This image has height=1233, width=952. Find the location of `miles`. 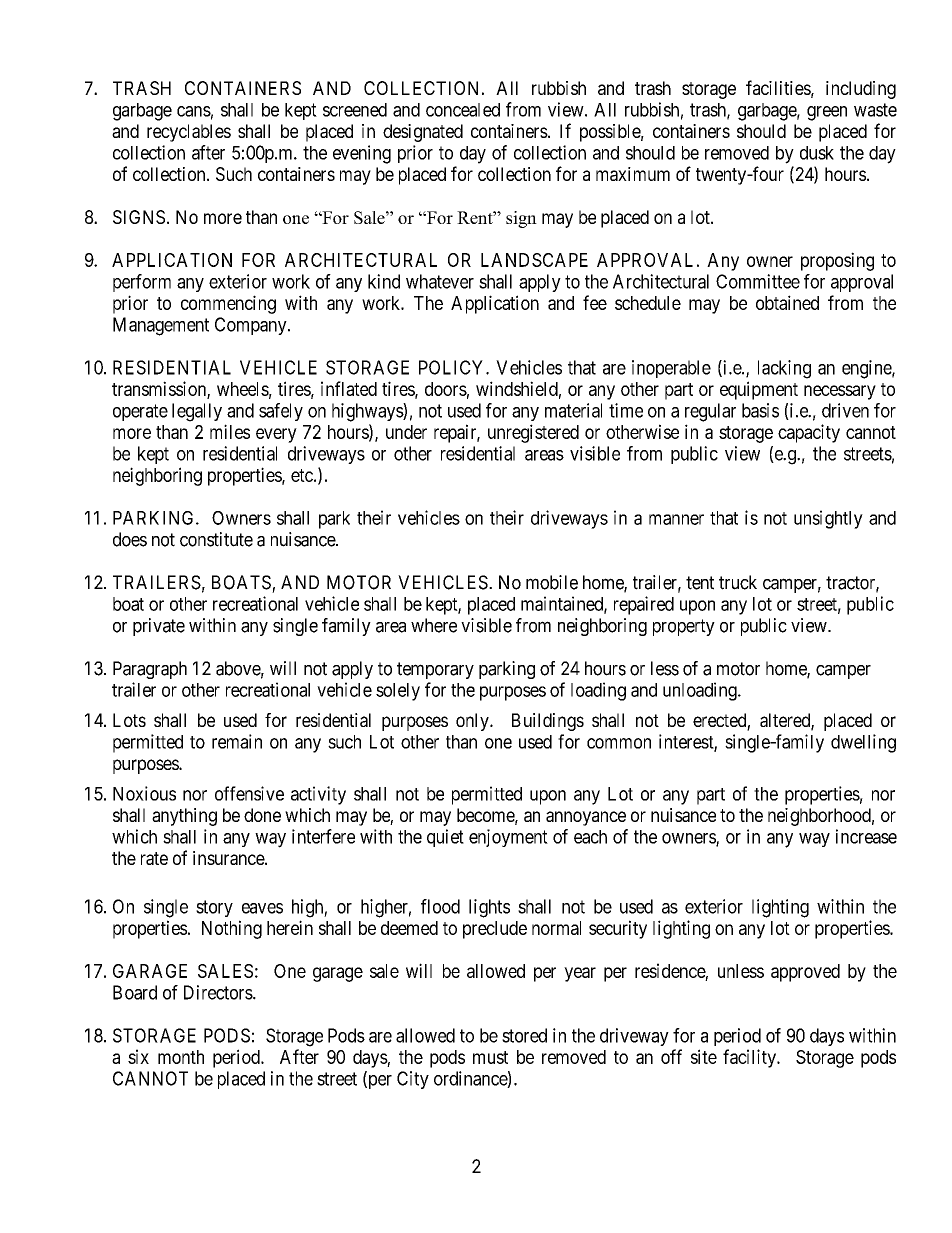

miles is located at coordinates (230, 431).
